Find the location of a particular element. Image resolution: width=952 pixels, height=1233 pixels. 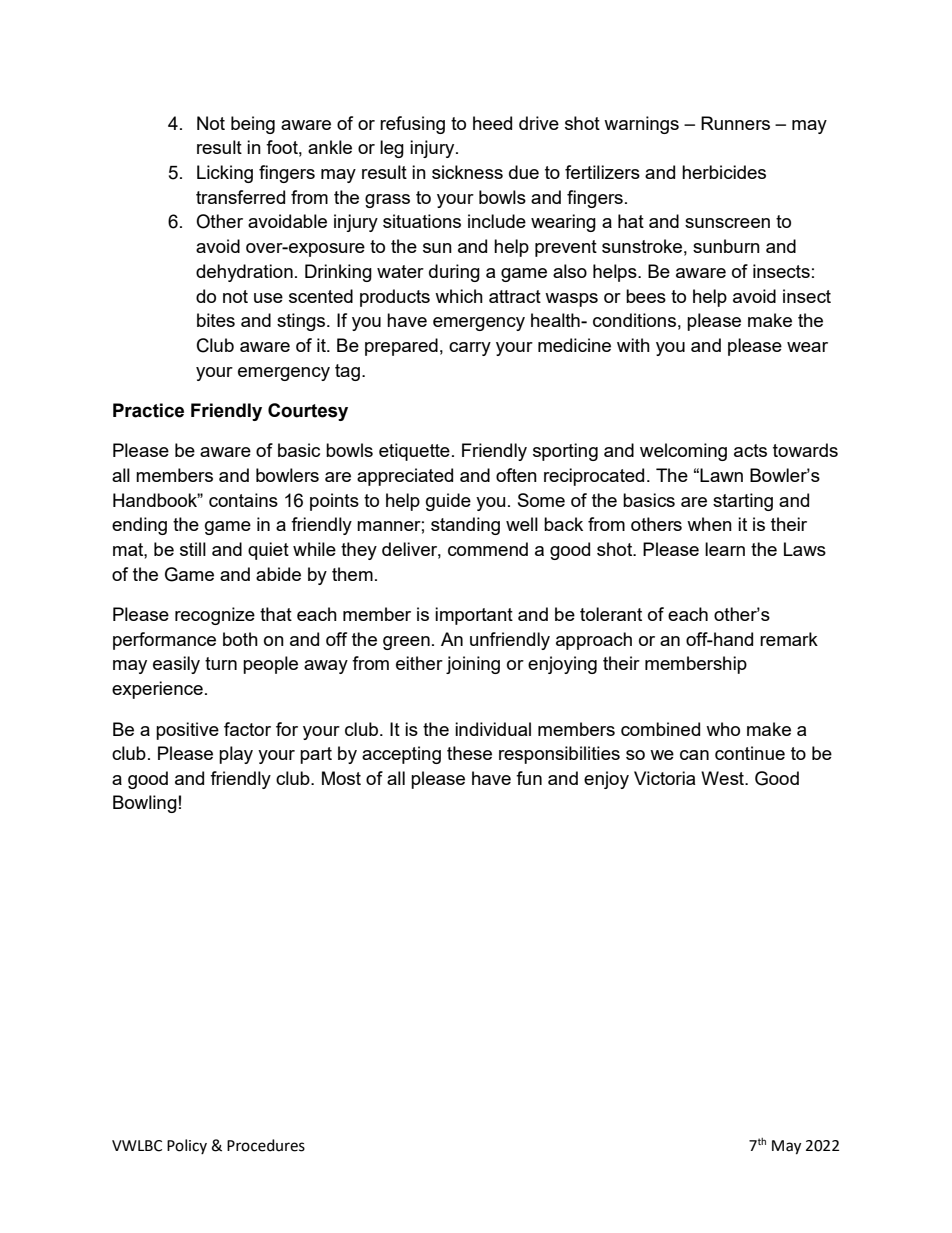

West is located at coordinates (723, 778).
